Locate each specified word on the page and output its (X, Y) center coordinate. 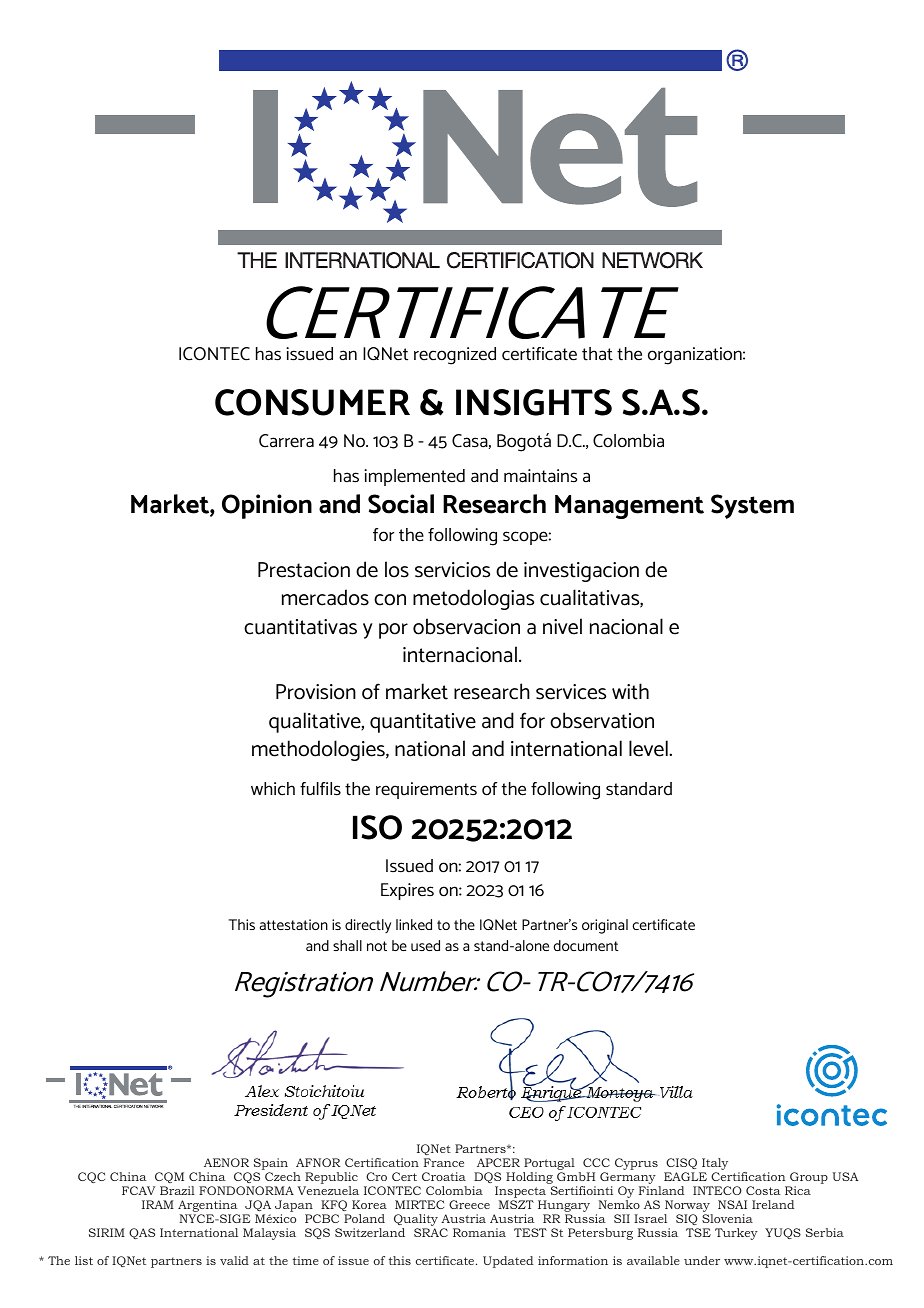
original (605, 926)
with (630, 691)
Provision (316, 692)
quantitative (423, 723)
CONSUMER (312, 402)
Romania (479, 1232)
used (425, 945)
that (597, 354)
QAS (142, 1233)
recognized (455, 356)
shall (347, 945)
